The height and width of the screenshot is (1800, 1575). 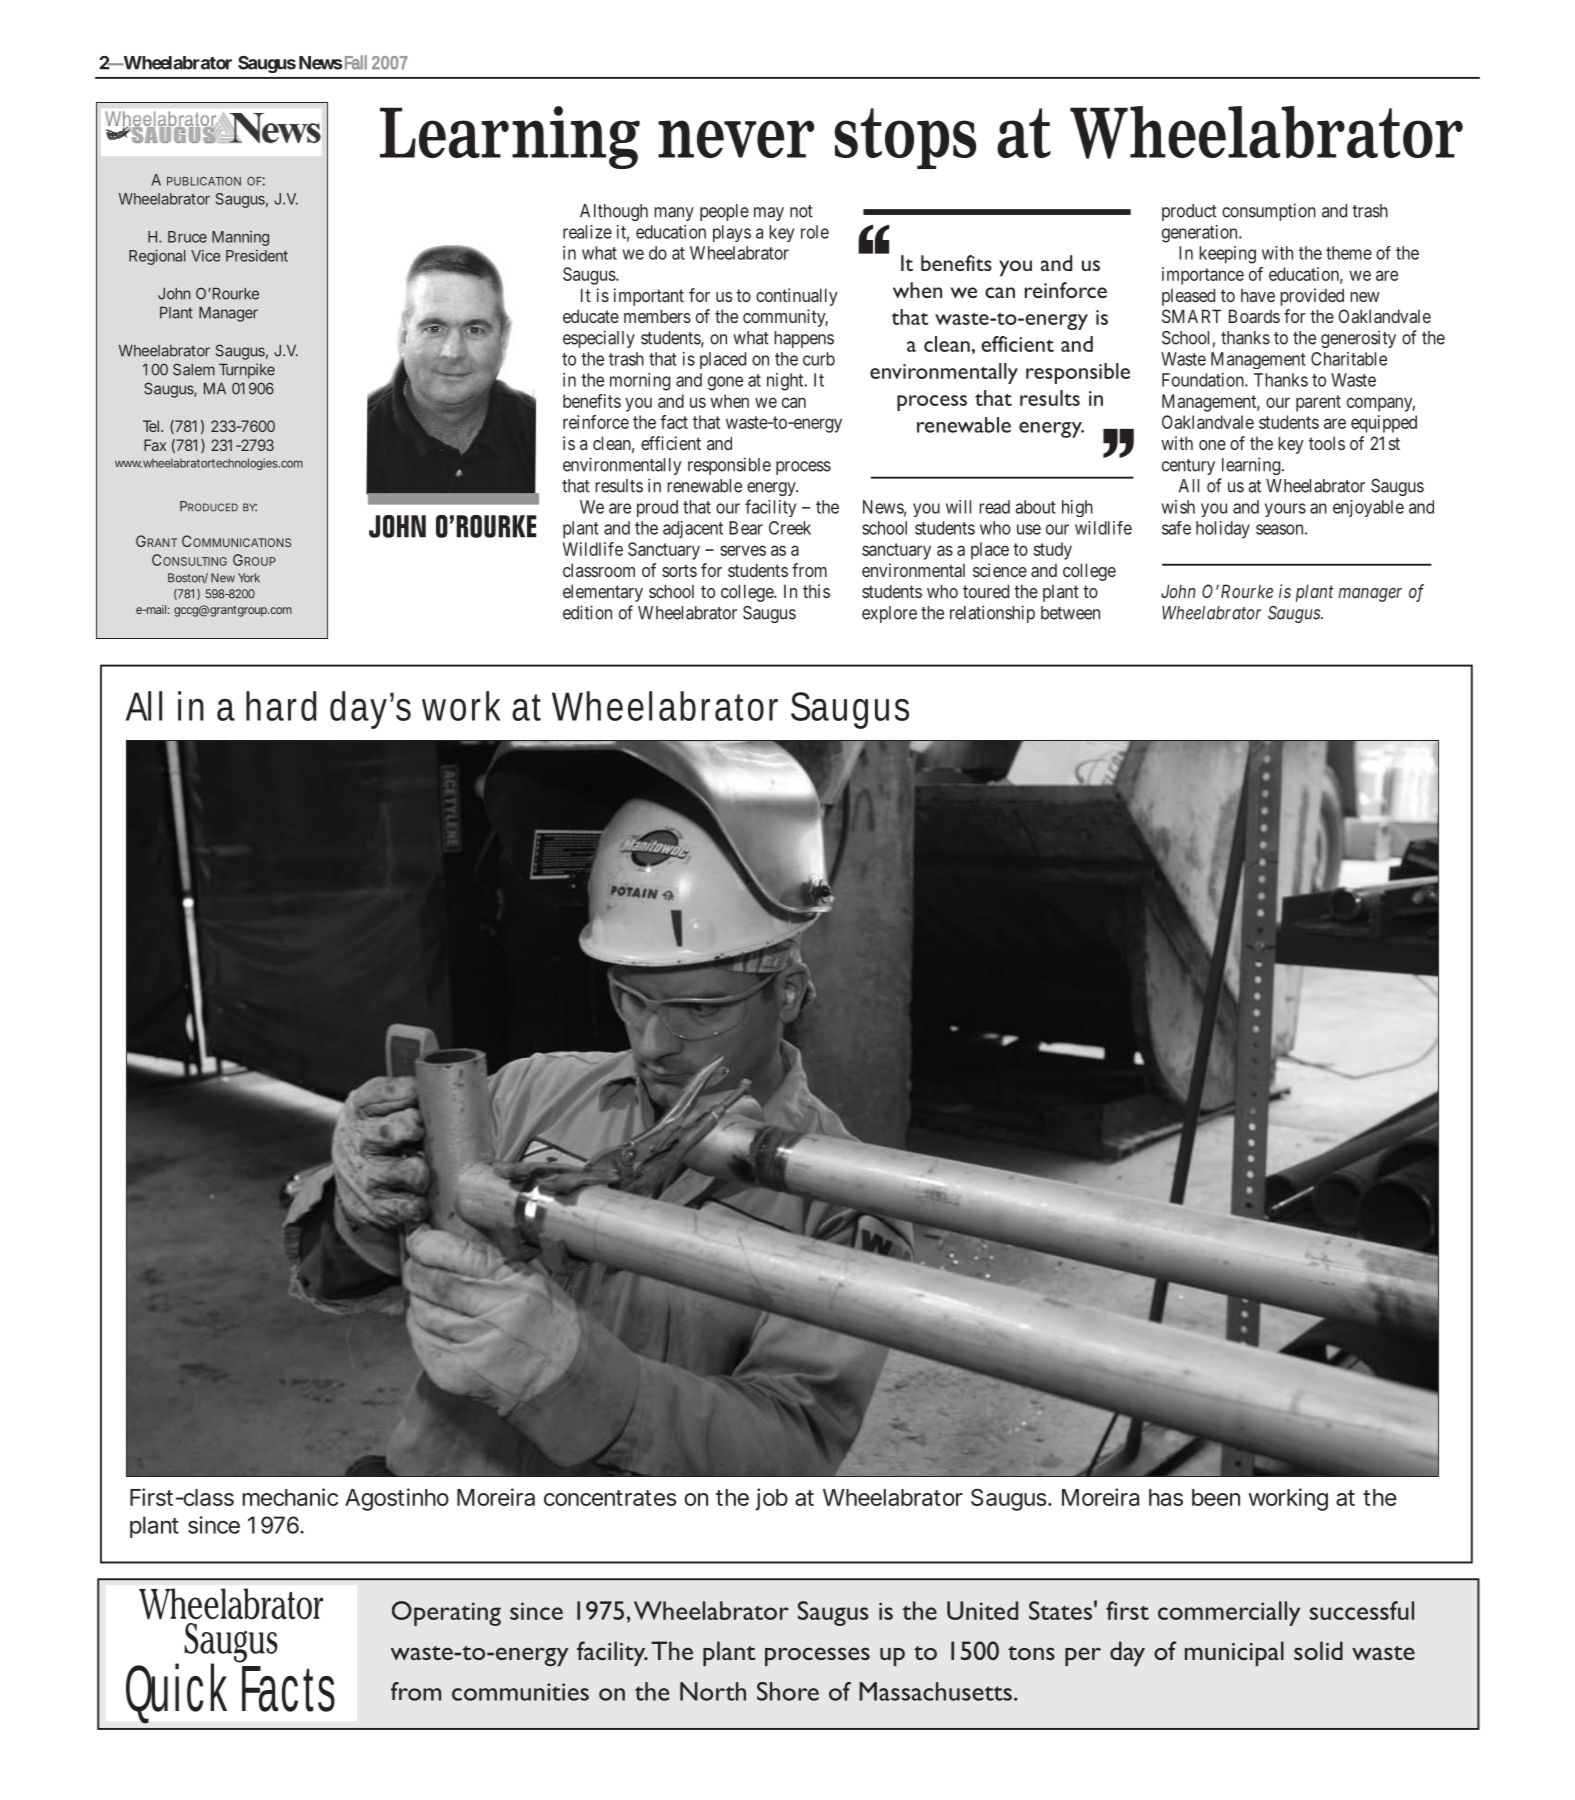 I want to click on been, so click(x=1216, y=1497).
